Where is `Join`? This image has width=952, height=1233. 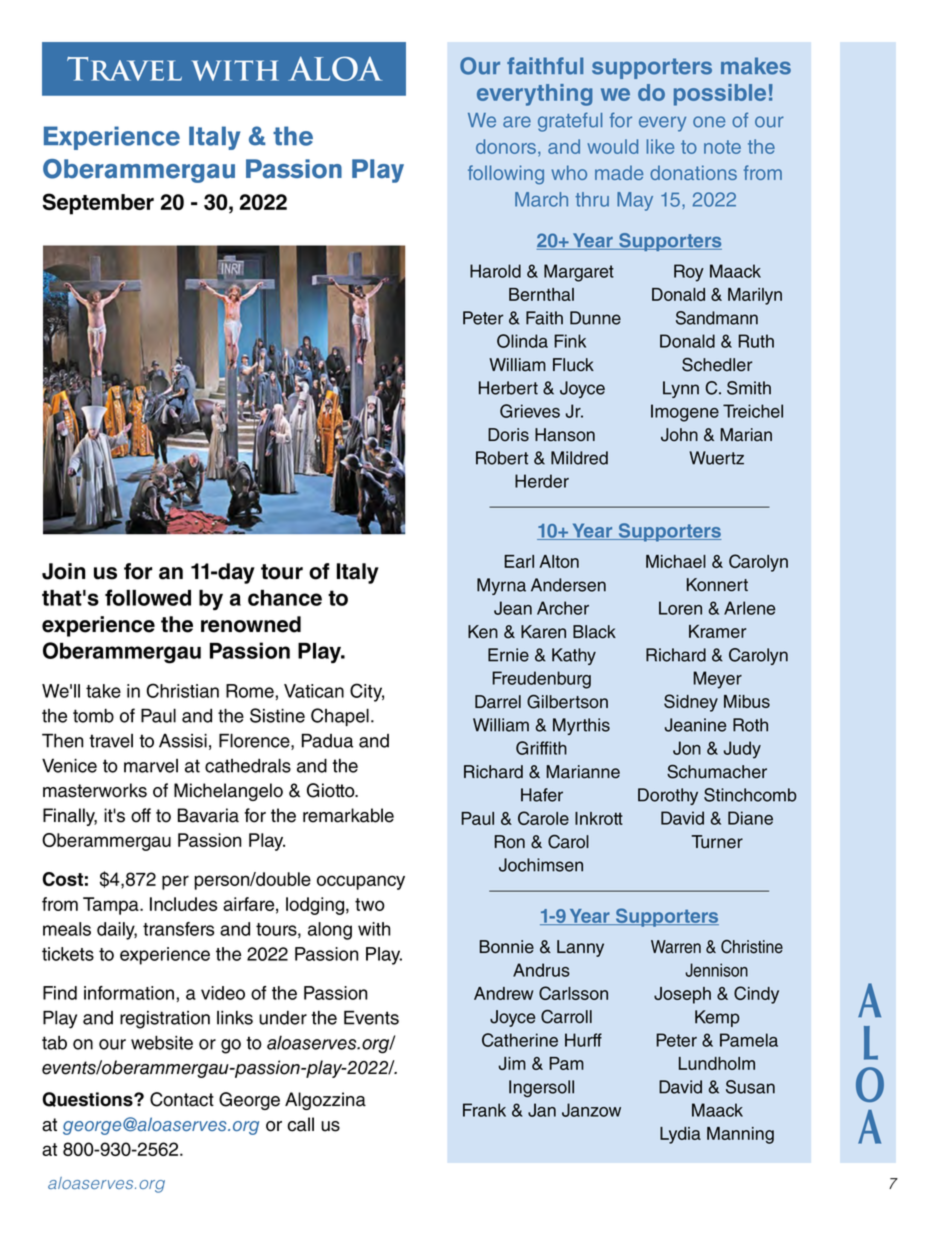 Join is located at coordinates (63, 571).
